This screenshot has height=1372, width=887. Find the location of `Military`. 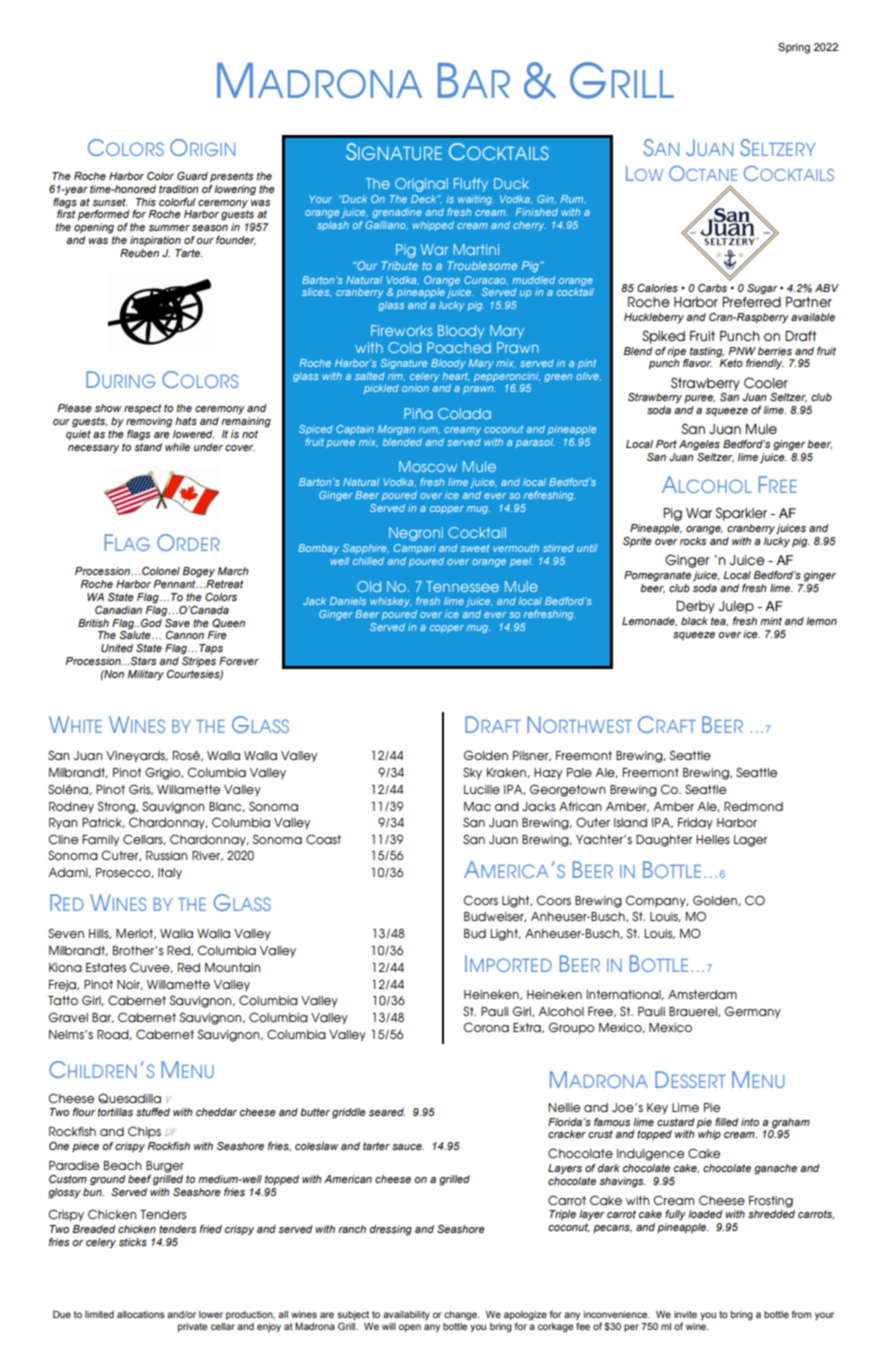

Military is located at coordinates (145, 675).
